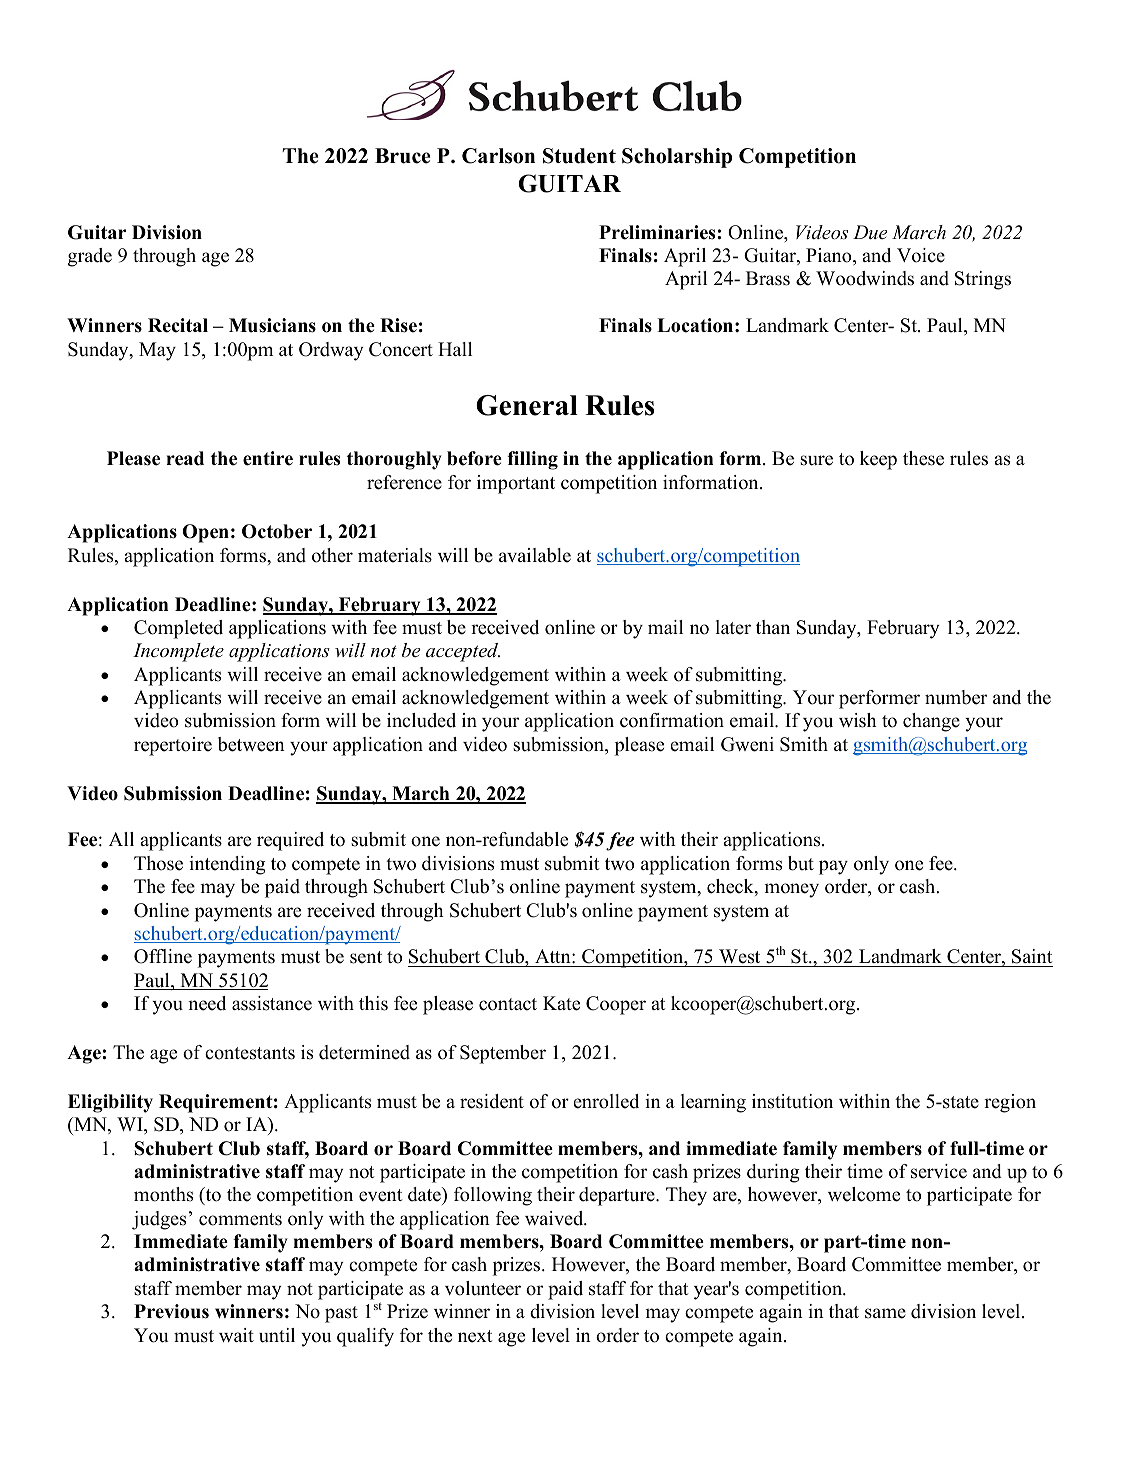  I want to click on repertoire, so click(173, 746).
